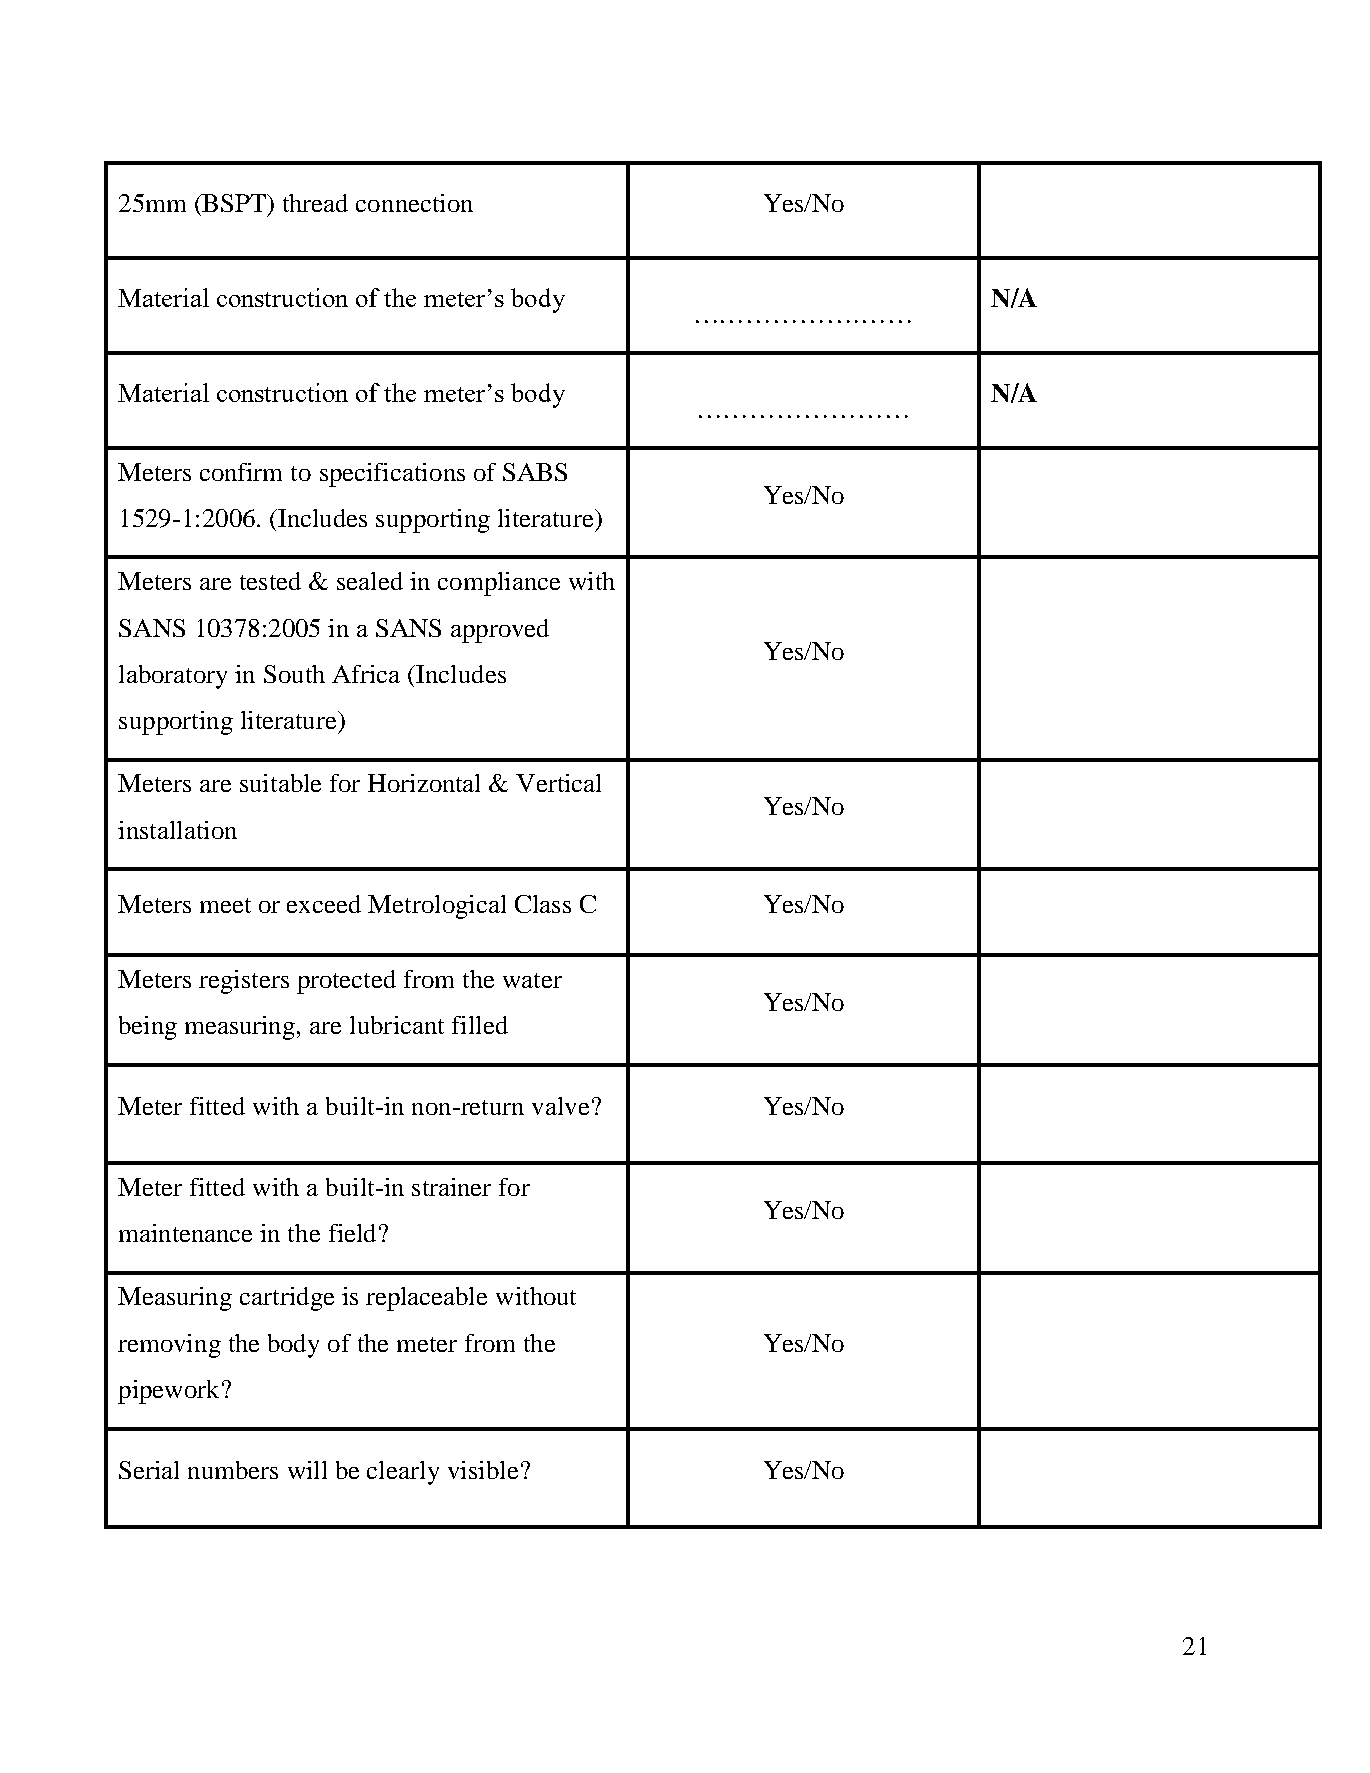  Describe the element at coordinates (168, 1392) in the screenshot. I see `pipework` at that location.
